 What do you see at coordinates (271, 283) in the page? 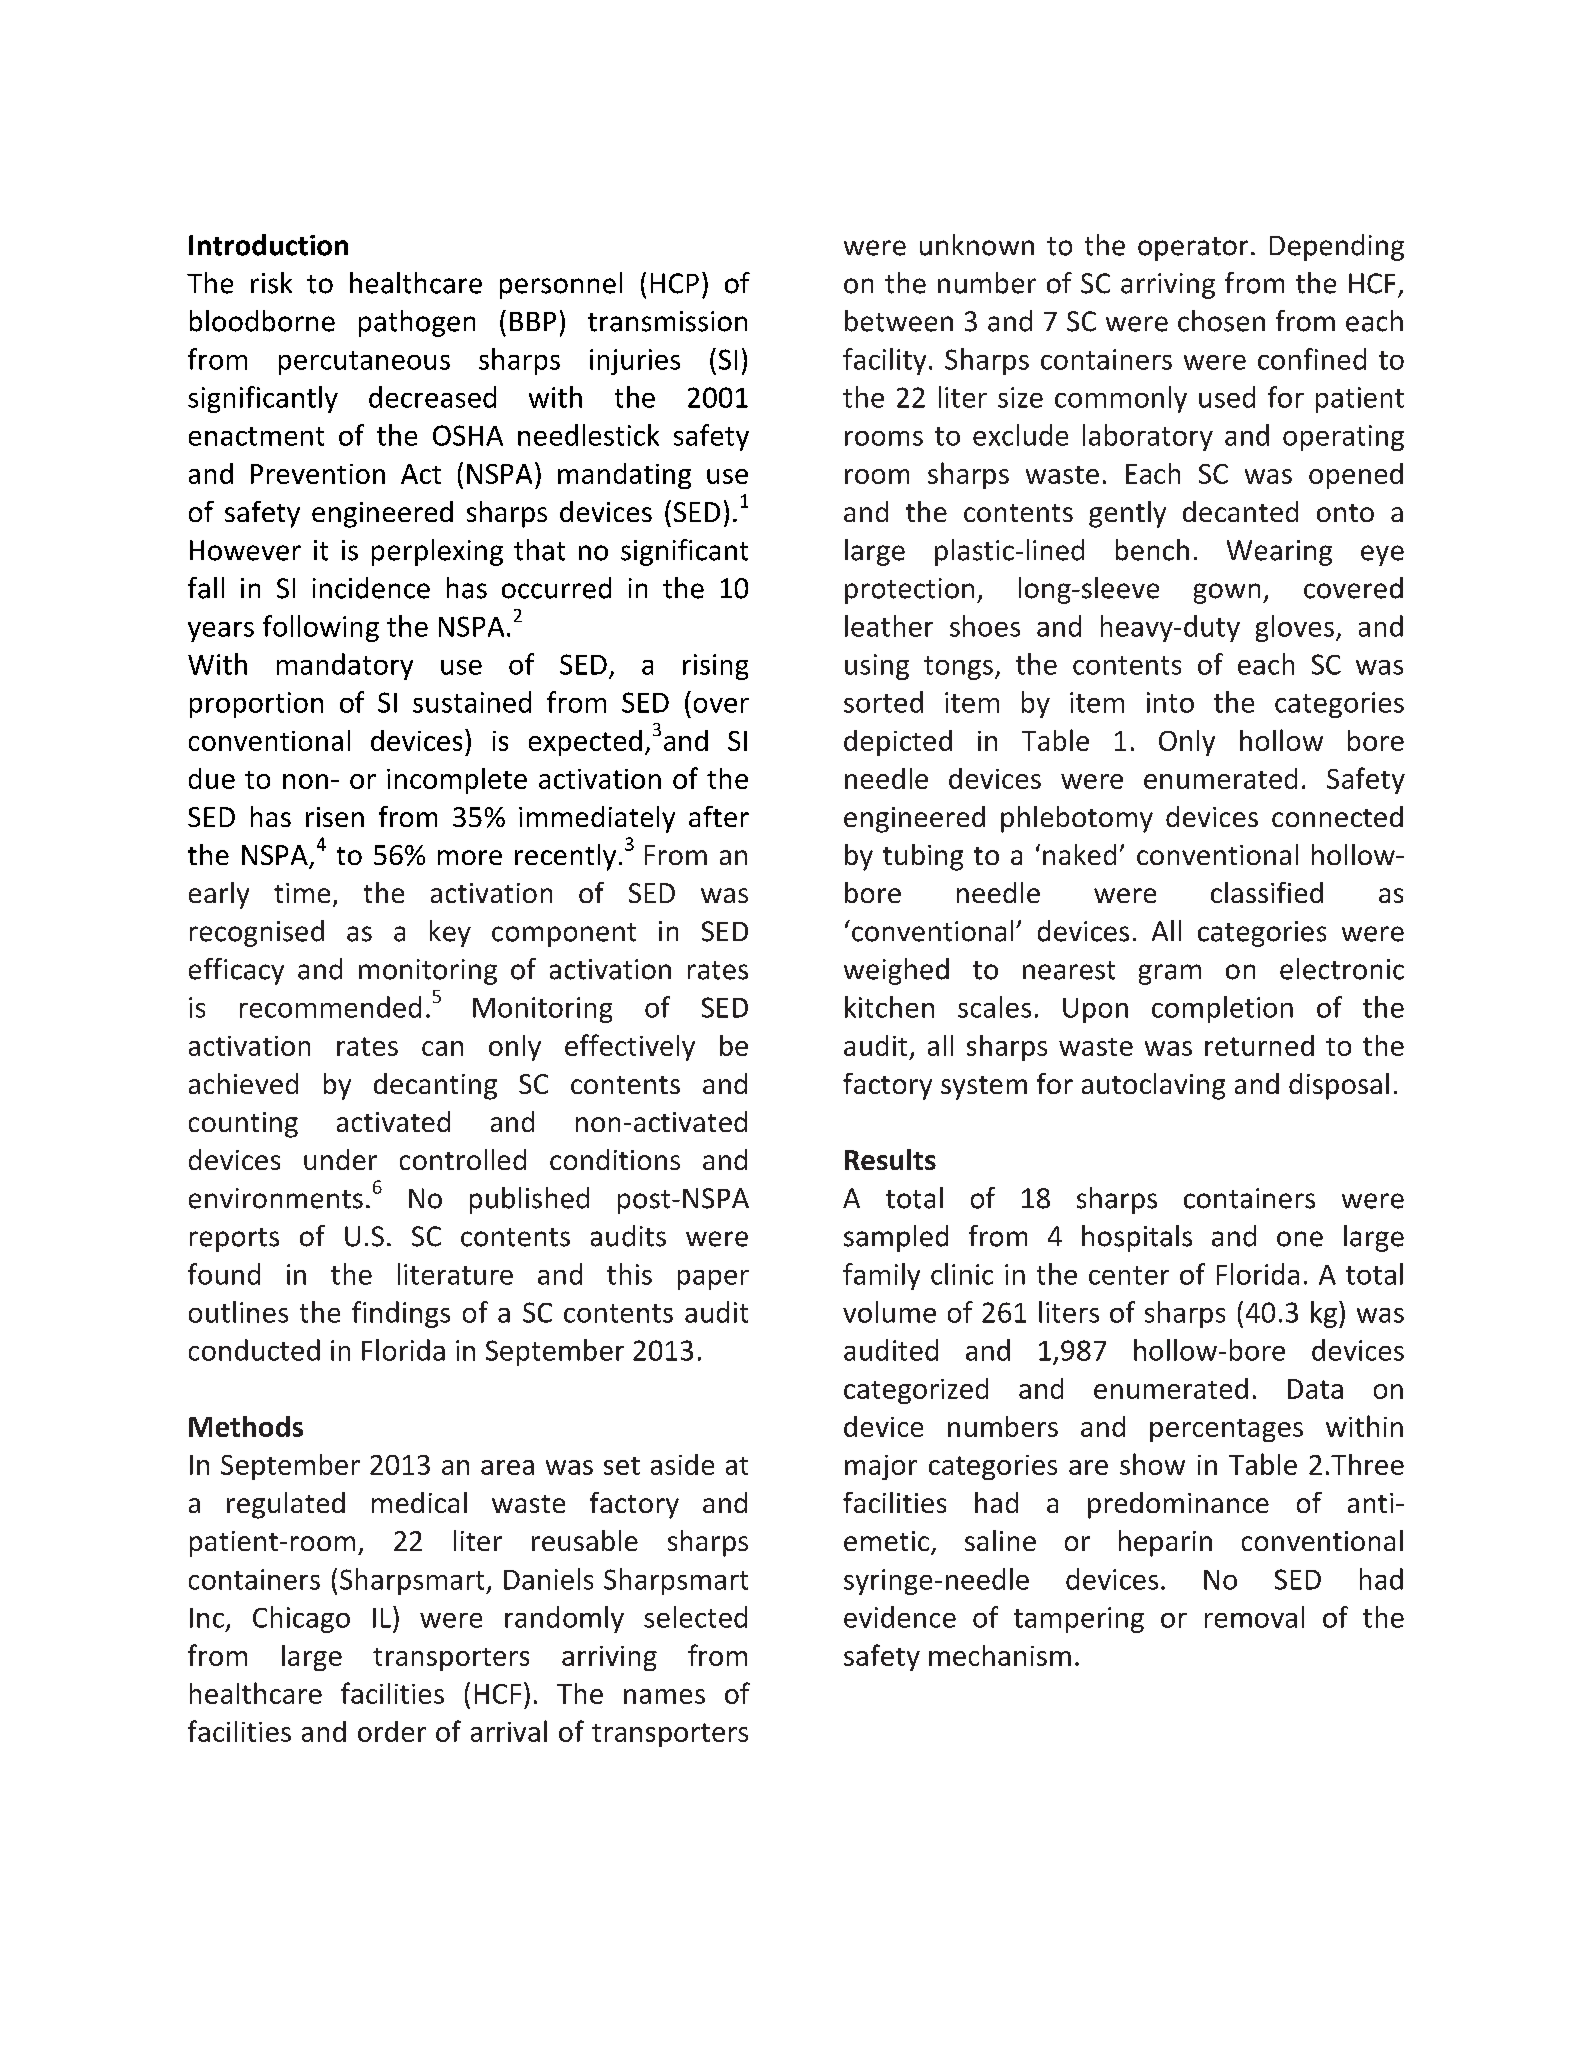
I see `risk` at bounding box center [271, 283].
